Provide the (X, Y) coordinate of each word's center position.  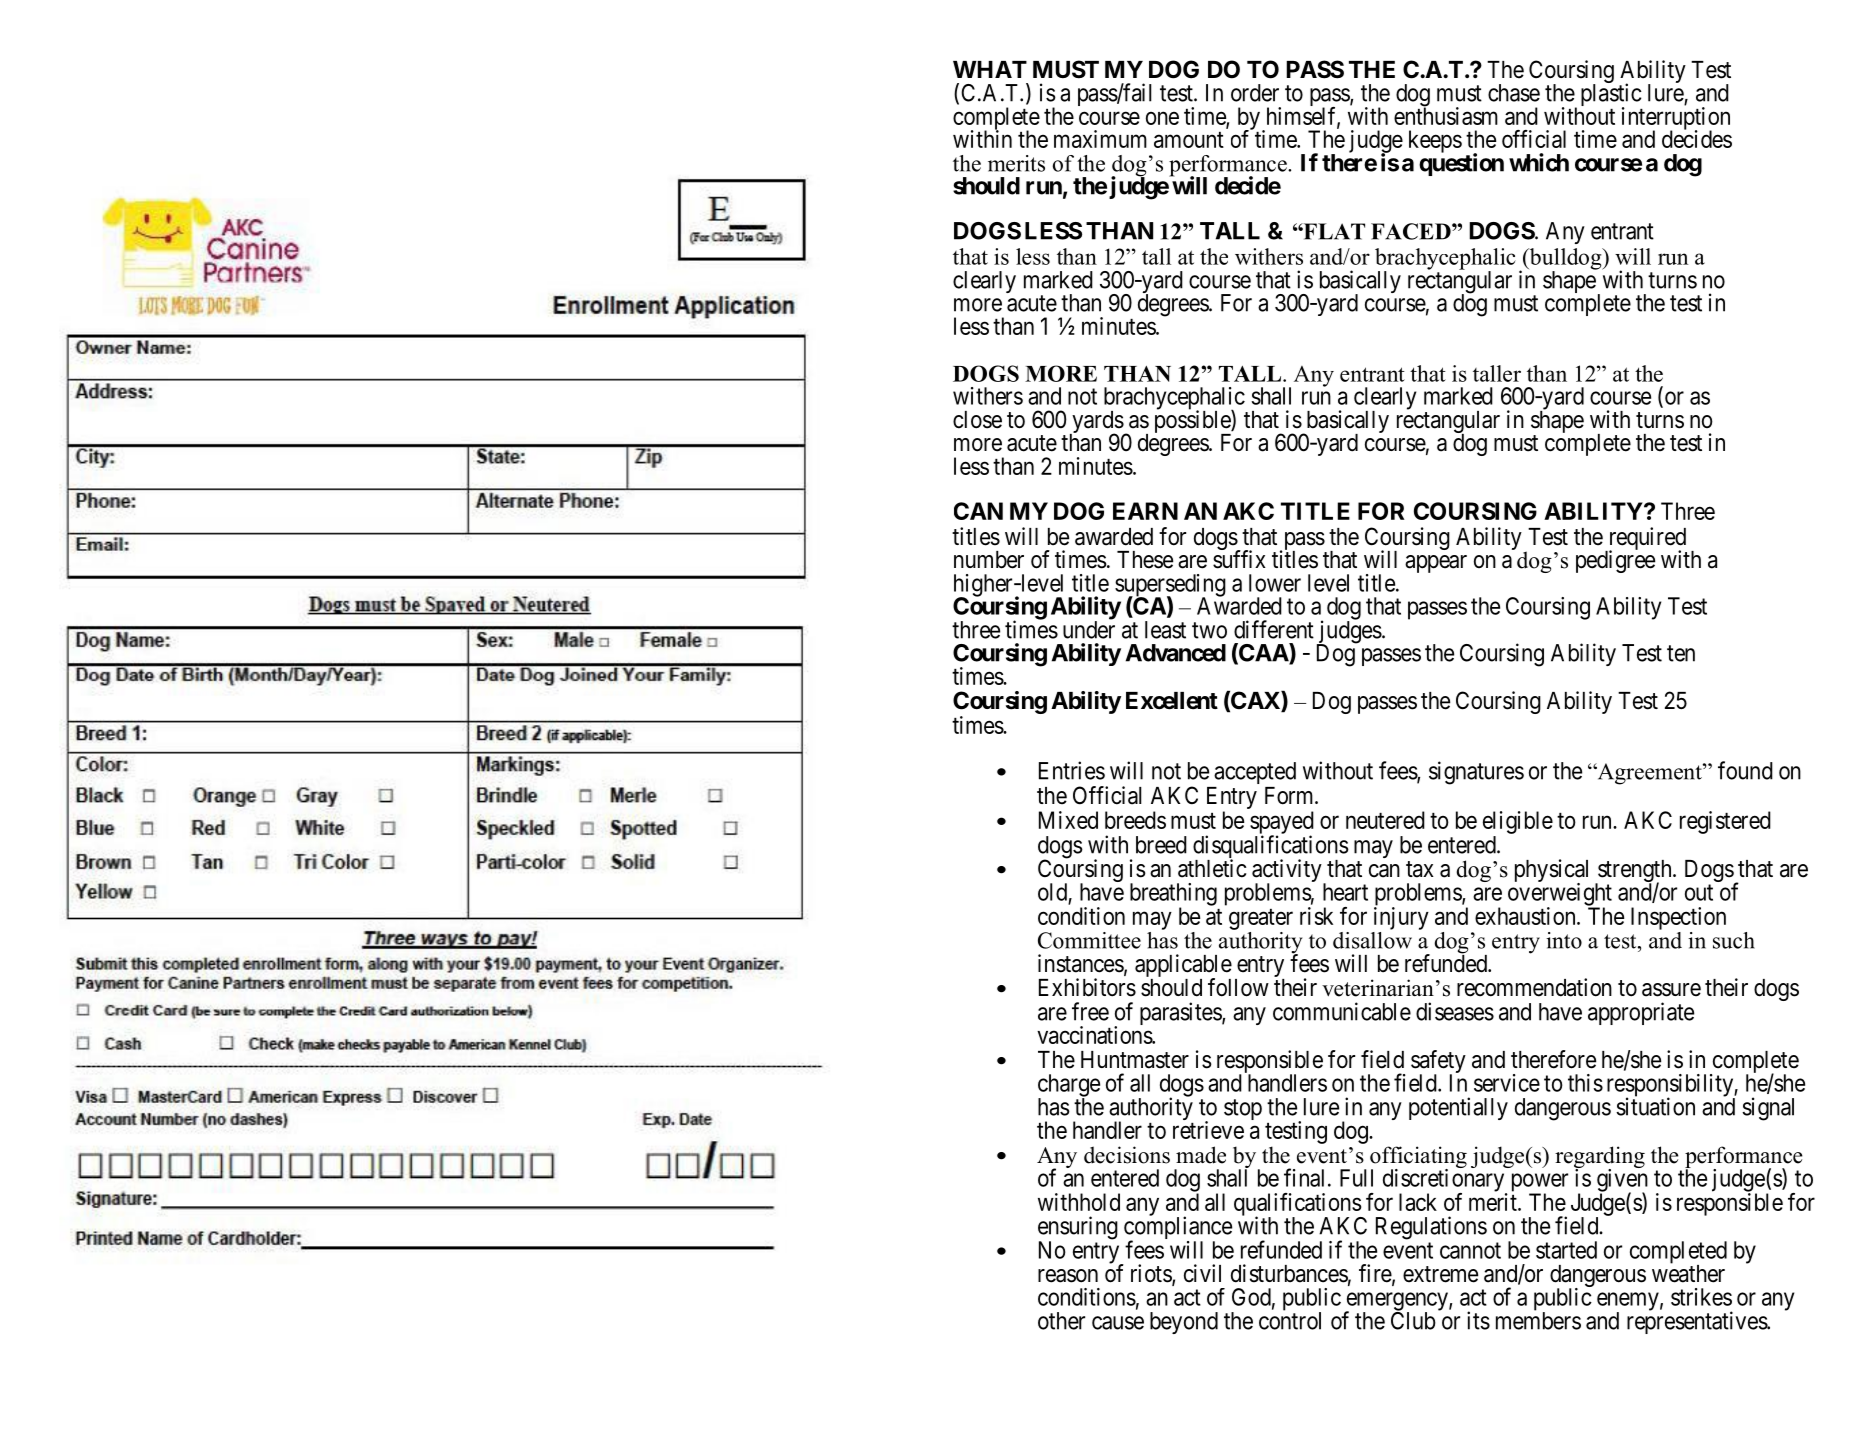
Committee (1089, 940)
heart (1345, 892)
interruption (1676, 119)
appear (1436, 564)
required (1646, 540)
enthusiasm (1446, 115)
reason (1068, 1276)
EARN (1145, 511)
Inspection (1678, 918)
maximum (1100, 139)
